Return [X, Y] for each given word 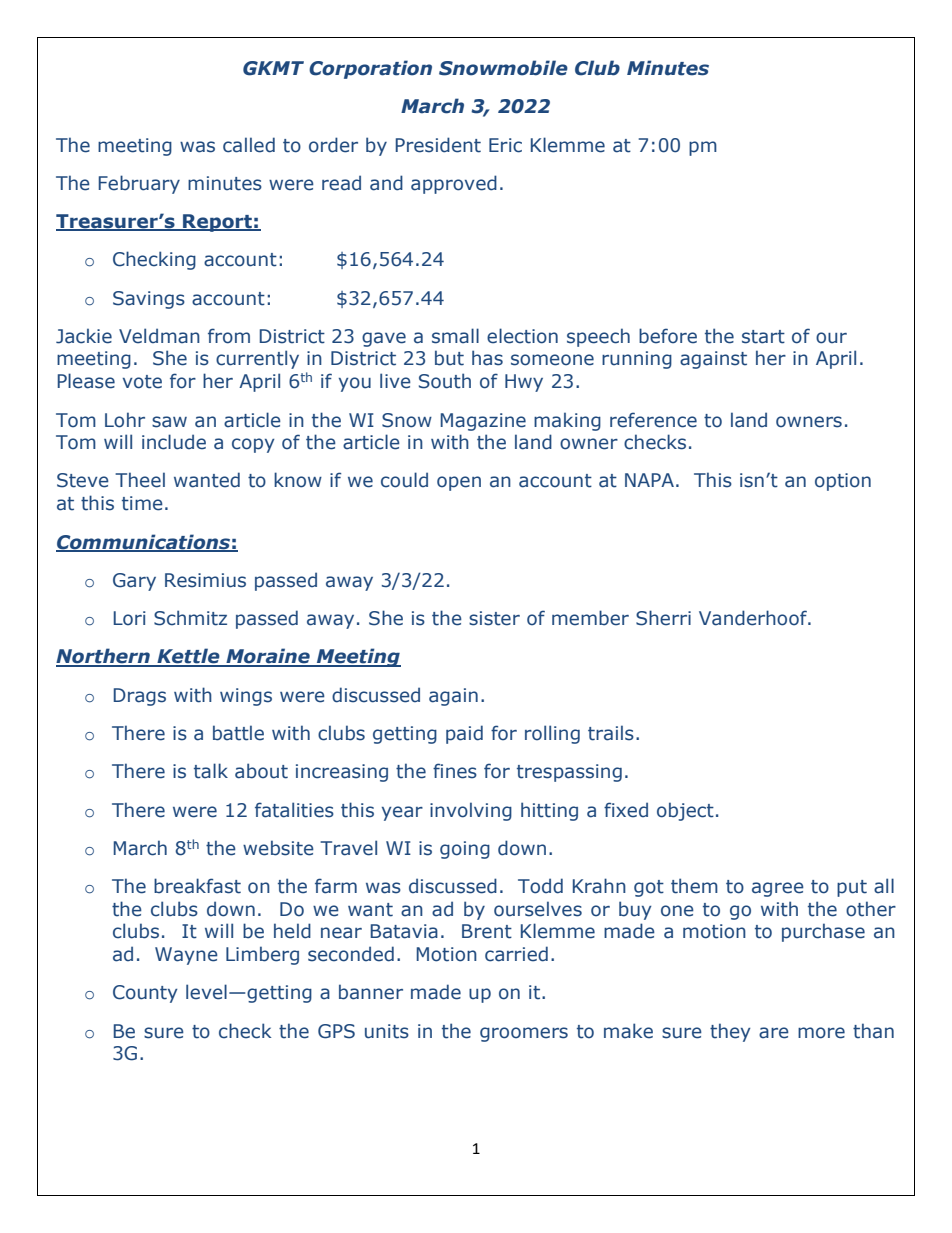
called [249, 145]
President [438, 145]
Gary [134, 582]
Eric [505, 145]
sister [494, 618]
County [145, 994]
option [843, 482]
